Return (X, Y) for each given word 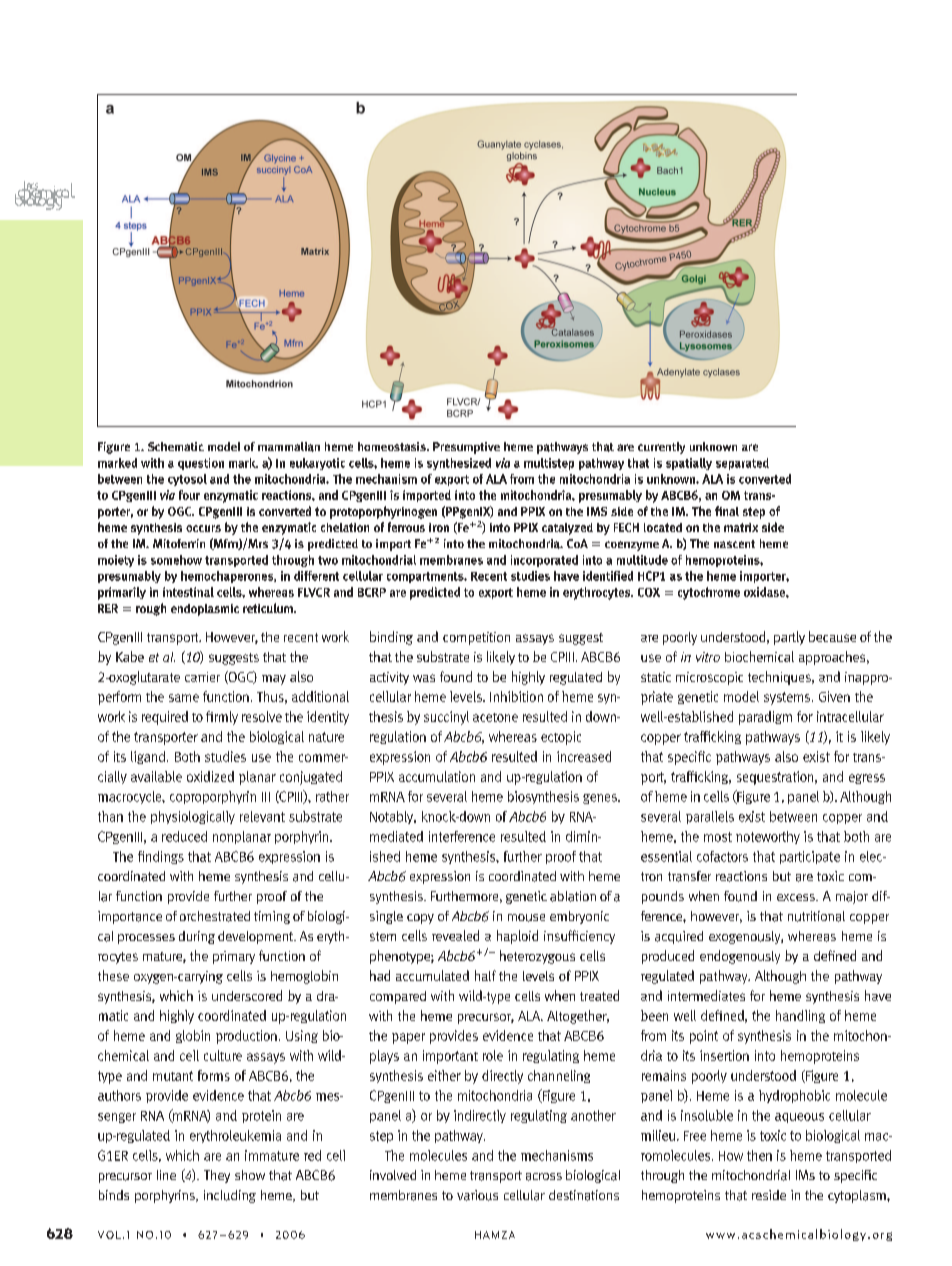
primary (234, 957)
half (485, 975)
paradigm (765, 718)
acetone (495, 717)
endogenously (740, 957)
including (230, 1196)
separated (742, 464)
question (201, 464)
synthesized (459, 464)
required (165, 718)
